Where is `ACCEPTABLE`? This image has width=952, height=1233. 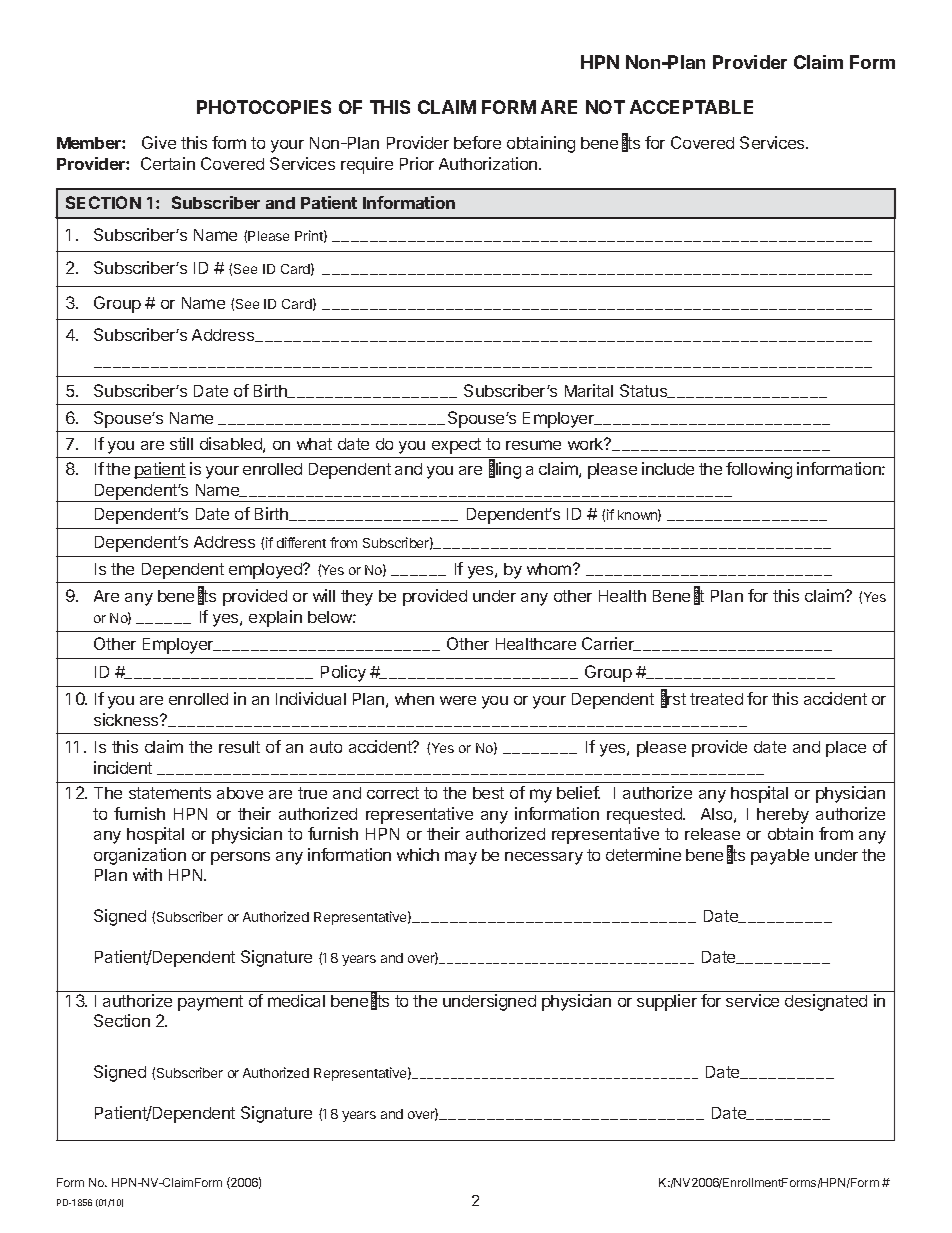 ACCEPTABLE is located at coordinates (691, 107).
